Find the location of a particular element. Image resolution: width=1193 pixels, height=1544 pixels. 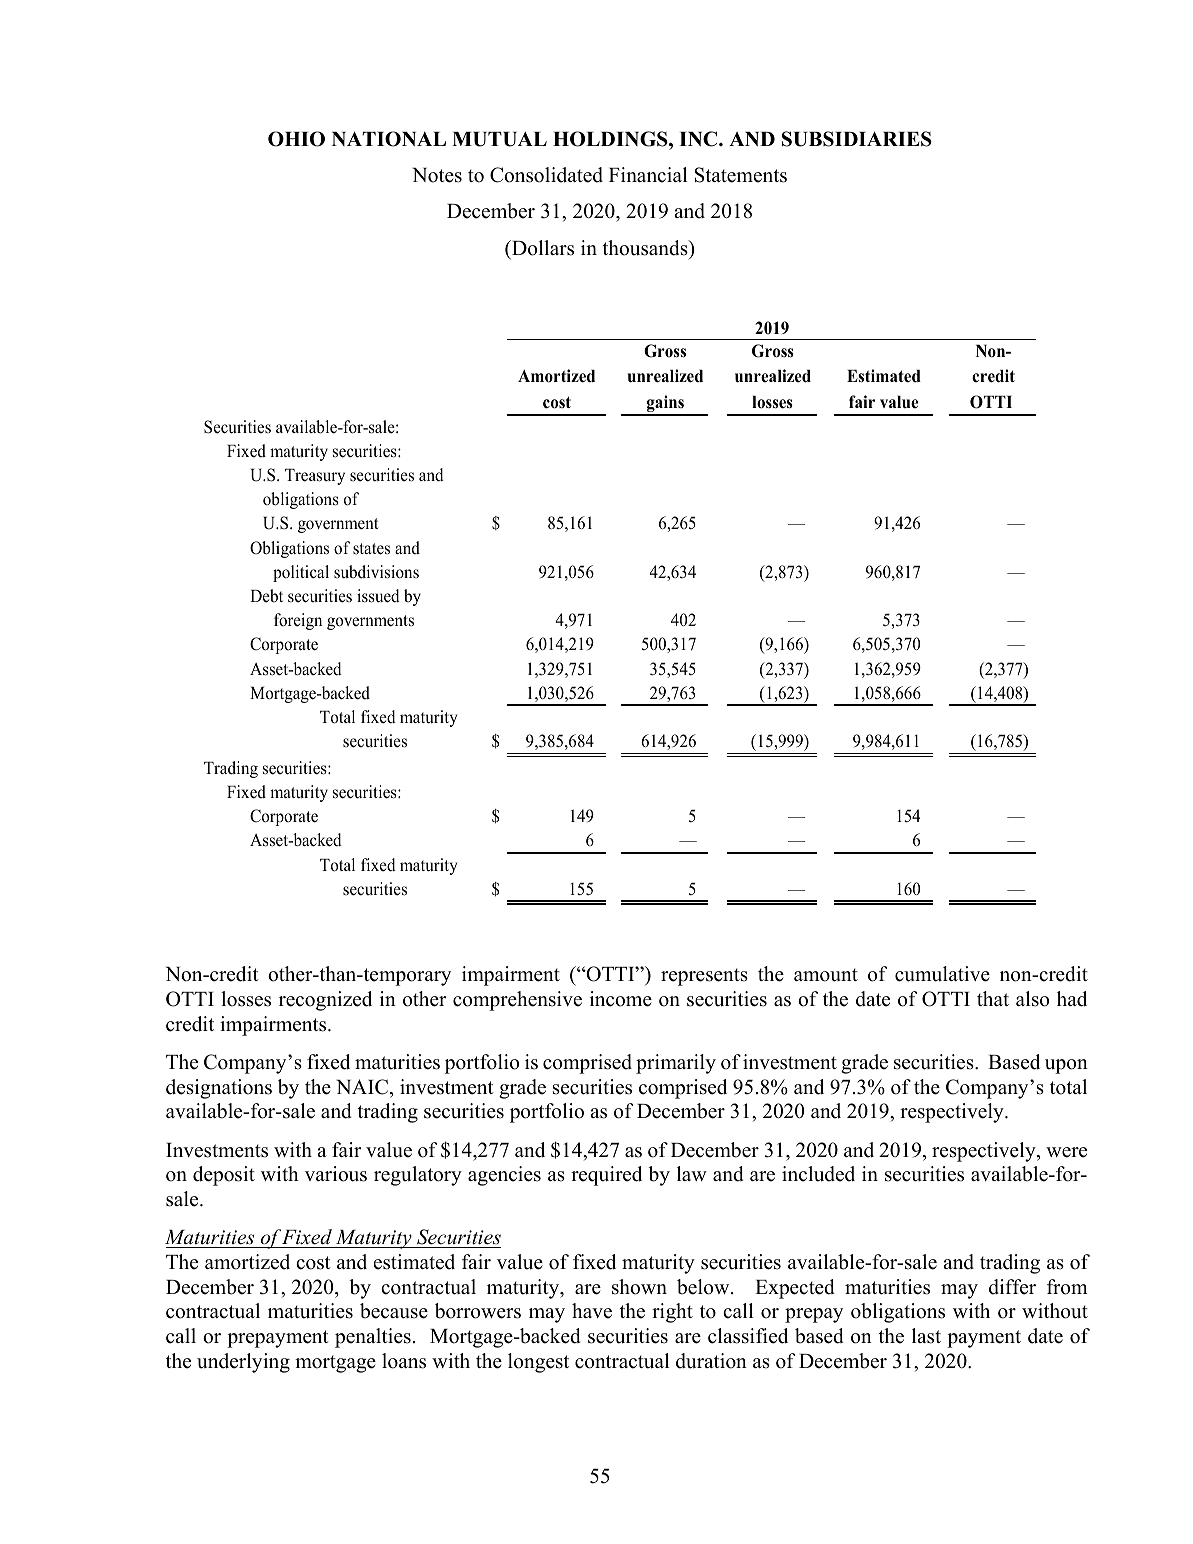

political is located at coordinates (301, 573).
